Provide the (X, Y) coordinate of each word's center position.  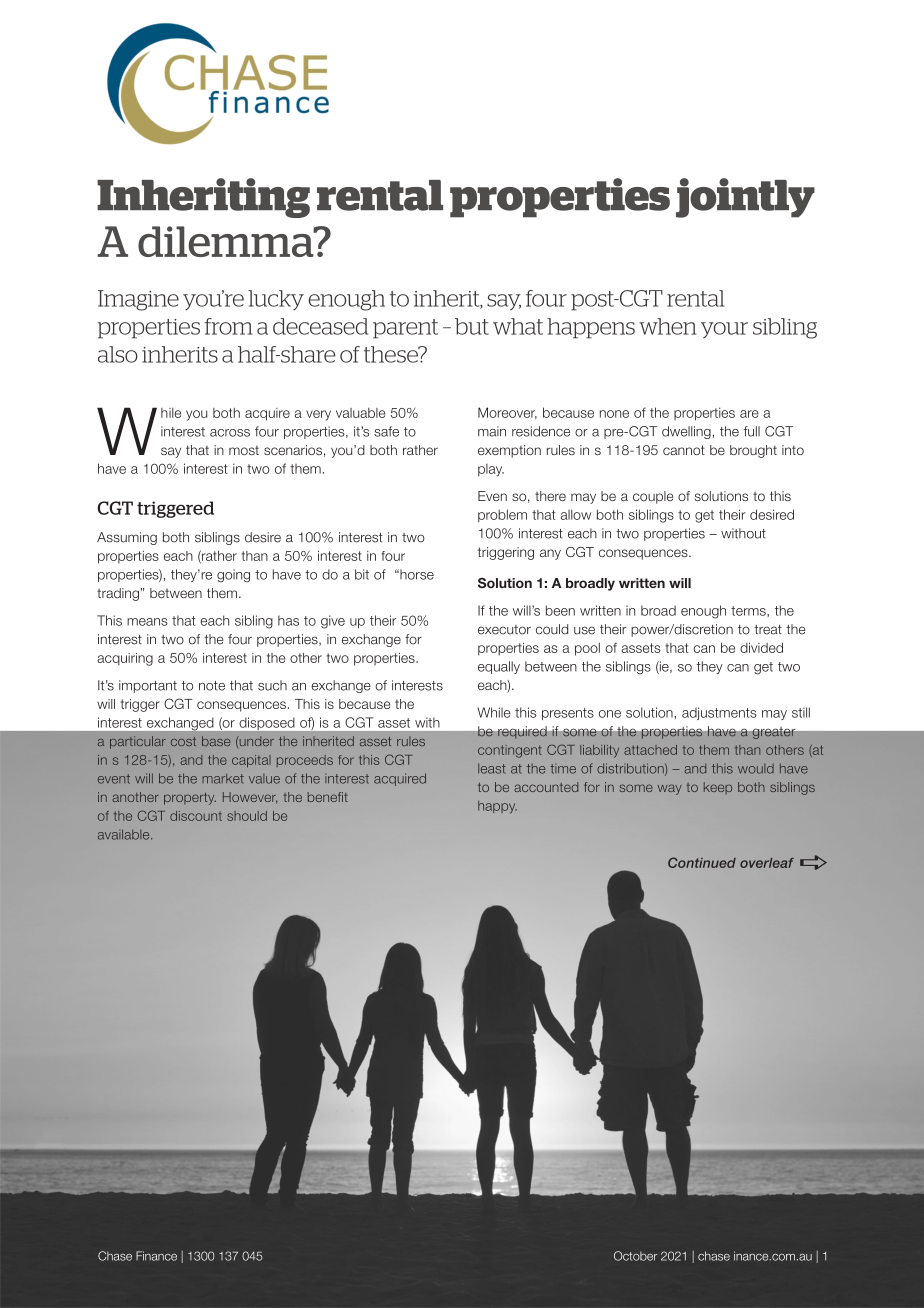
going (233, 575)
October (635, 1256)
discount (196, 816)
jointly (745, 198)
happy (497, 807)
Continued (702, 862)
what (518, 326)
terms (749, 611)
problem (502, 515)
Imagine (138, 300)
